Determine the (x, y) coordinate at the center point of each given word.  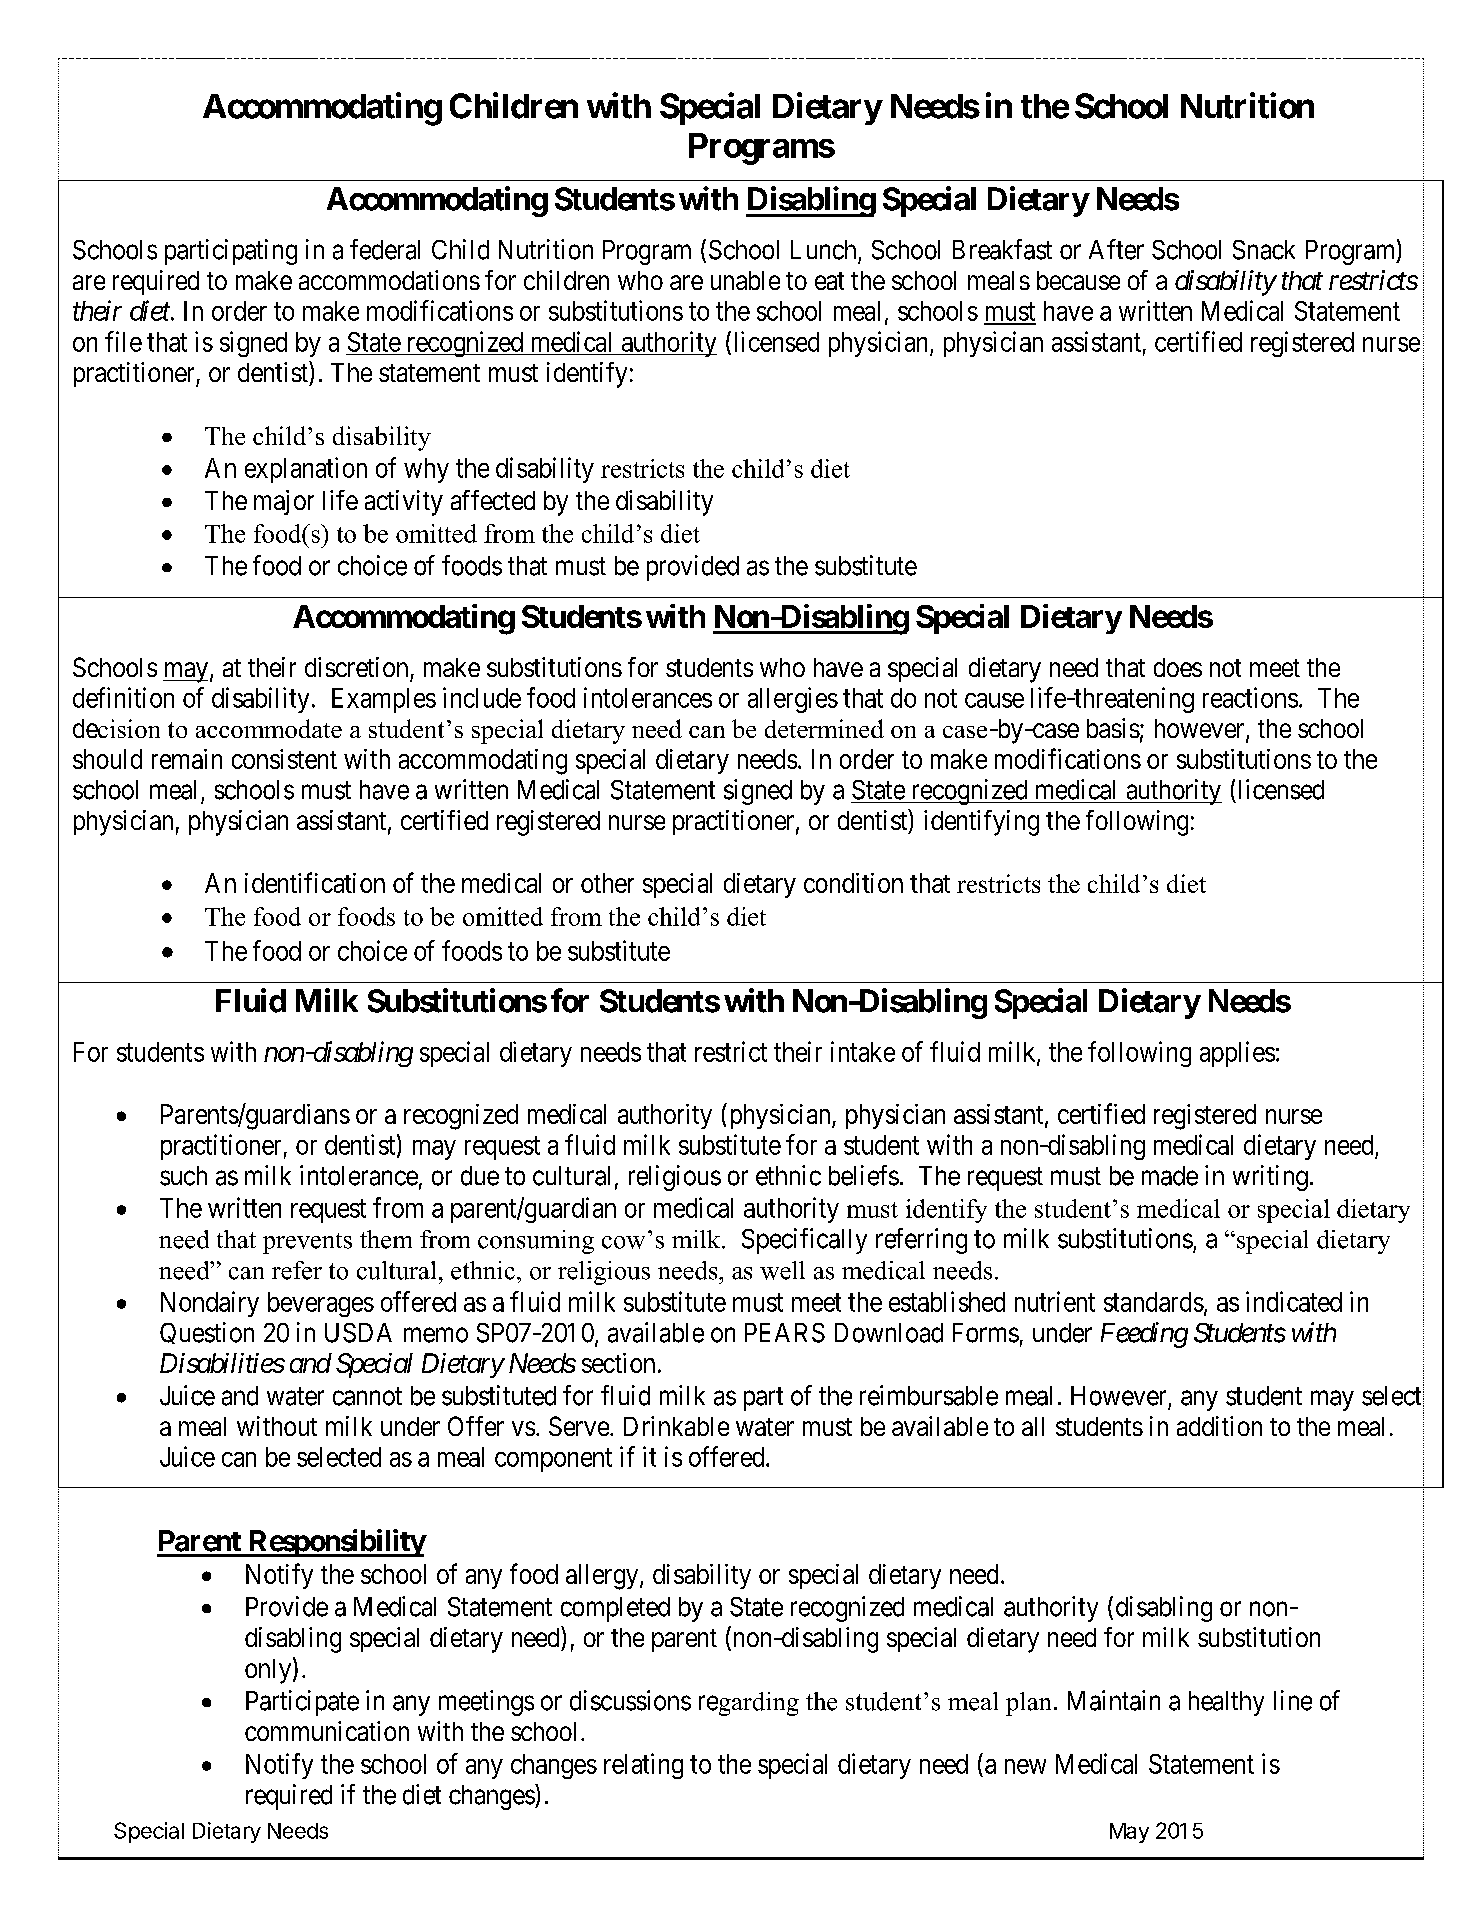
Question (207, 1333)
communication (327, 1731)
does (1178, 667)
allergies (793, 700)
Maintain (1114, 1700)
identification (315, 882)
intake (863, 1051)
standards (1154, 1302)
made (1170, 1176)
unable (745, 280)
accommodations (389, 280)
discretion (356, 667)
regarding (749, 1704)
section (618, 1363)
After (1116, 249)
